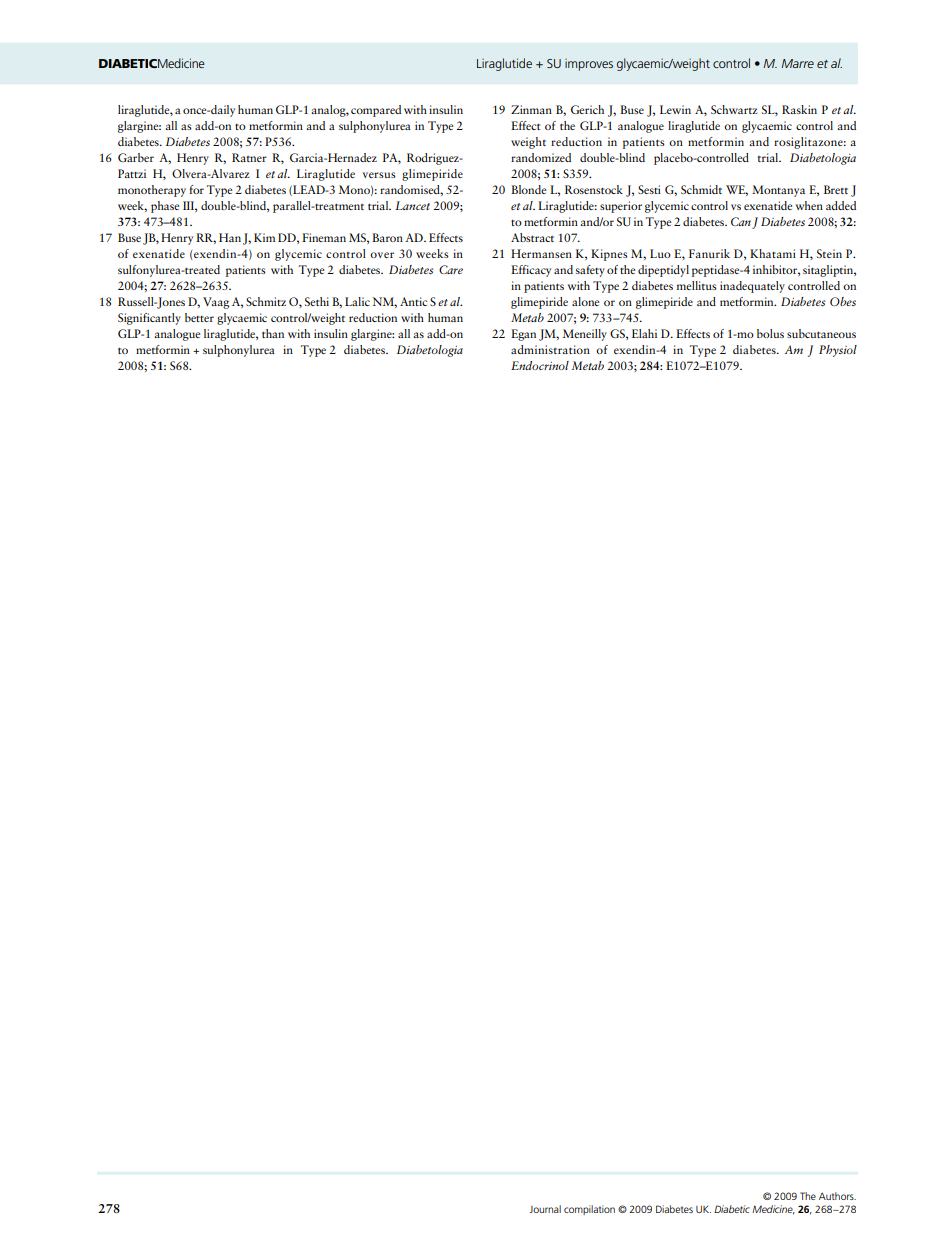 This screenshot has height=1251, width=952. What do you see at coordinates (249, 157) in the screenshot?
I see `Ratner` at bounding box center [249, 157].
